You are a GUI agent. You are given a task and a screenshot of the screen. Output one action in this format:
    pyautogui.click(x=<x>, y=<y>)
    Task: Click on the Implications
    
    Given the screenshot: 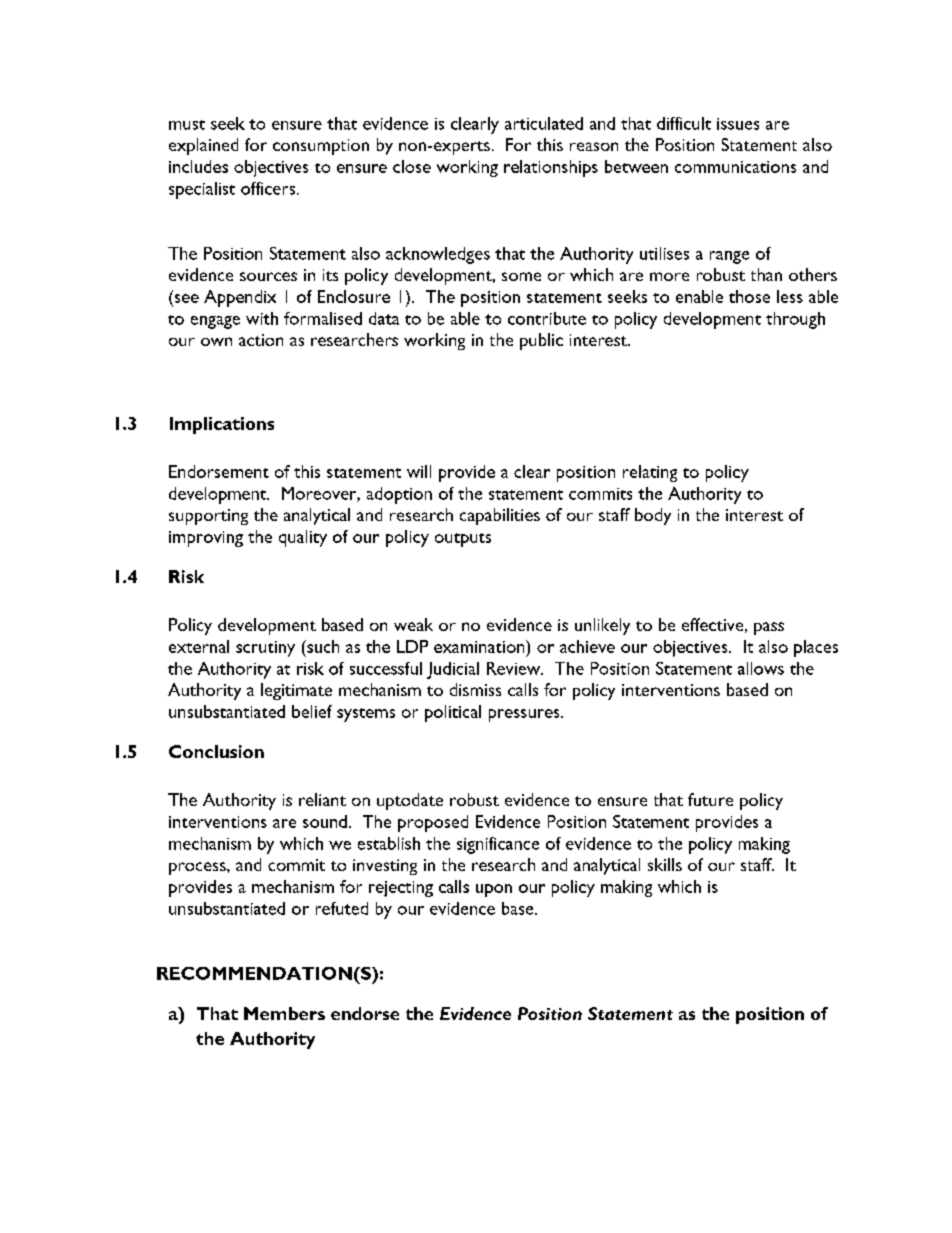 What is the action you would take?
    pyautogui.click(x=222, y=425)
